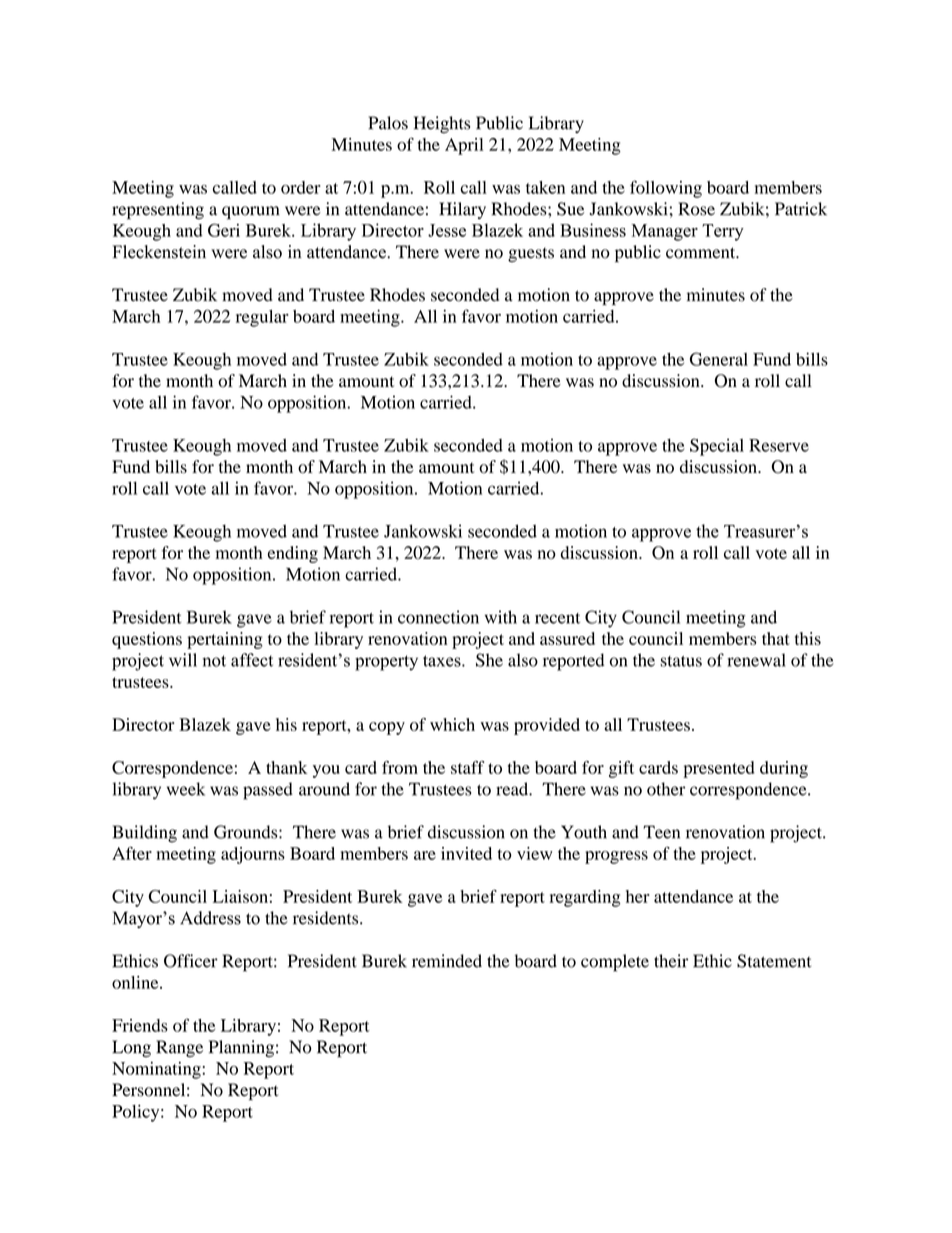  Describe the element at coordinates (666, 189) in the screenshot. I see `following` at that location.
